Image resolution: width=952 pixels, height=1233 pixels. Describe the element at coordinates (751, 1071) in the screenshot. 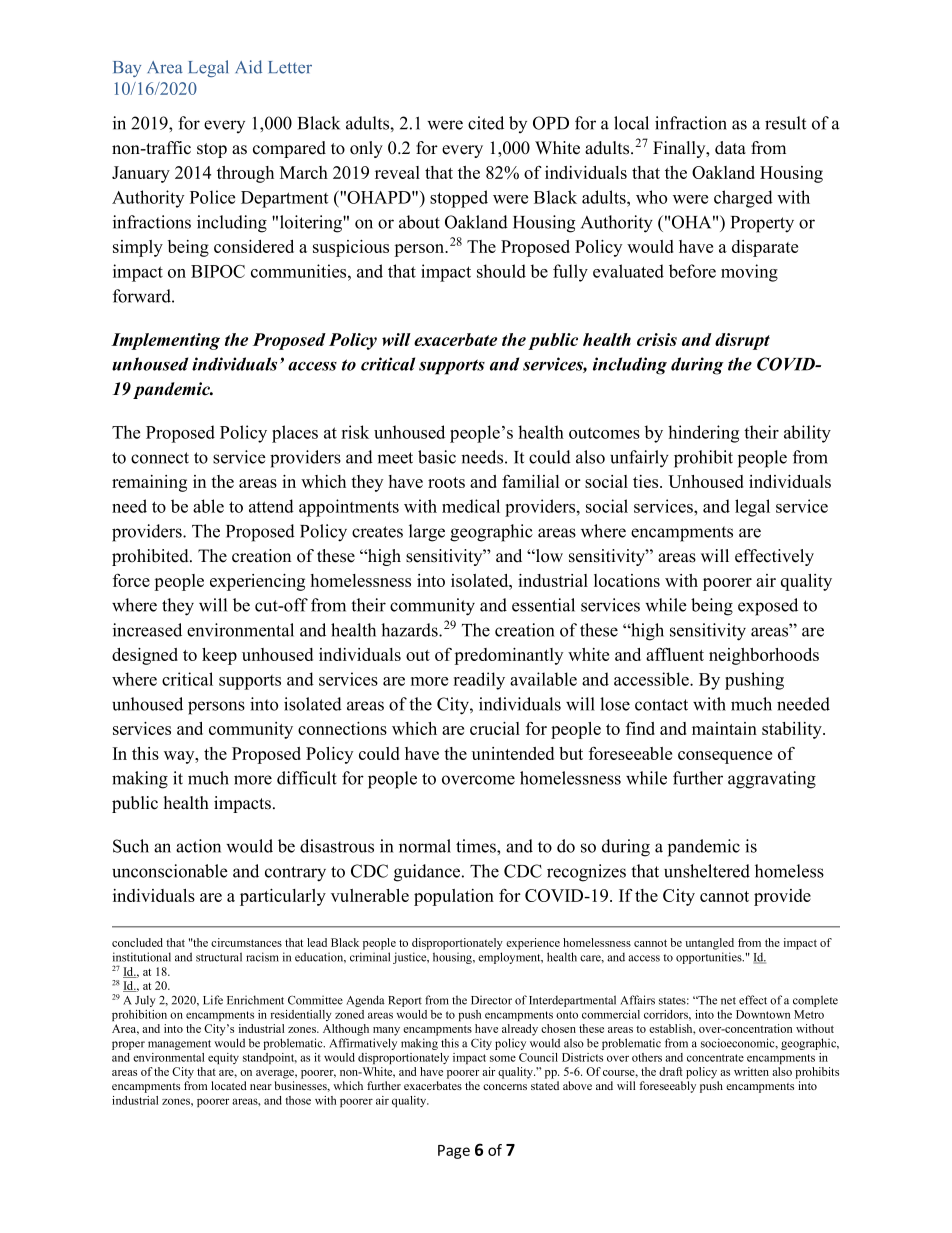

I see `written` at that location.
